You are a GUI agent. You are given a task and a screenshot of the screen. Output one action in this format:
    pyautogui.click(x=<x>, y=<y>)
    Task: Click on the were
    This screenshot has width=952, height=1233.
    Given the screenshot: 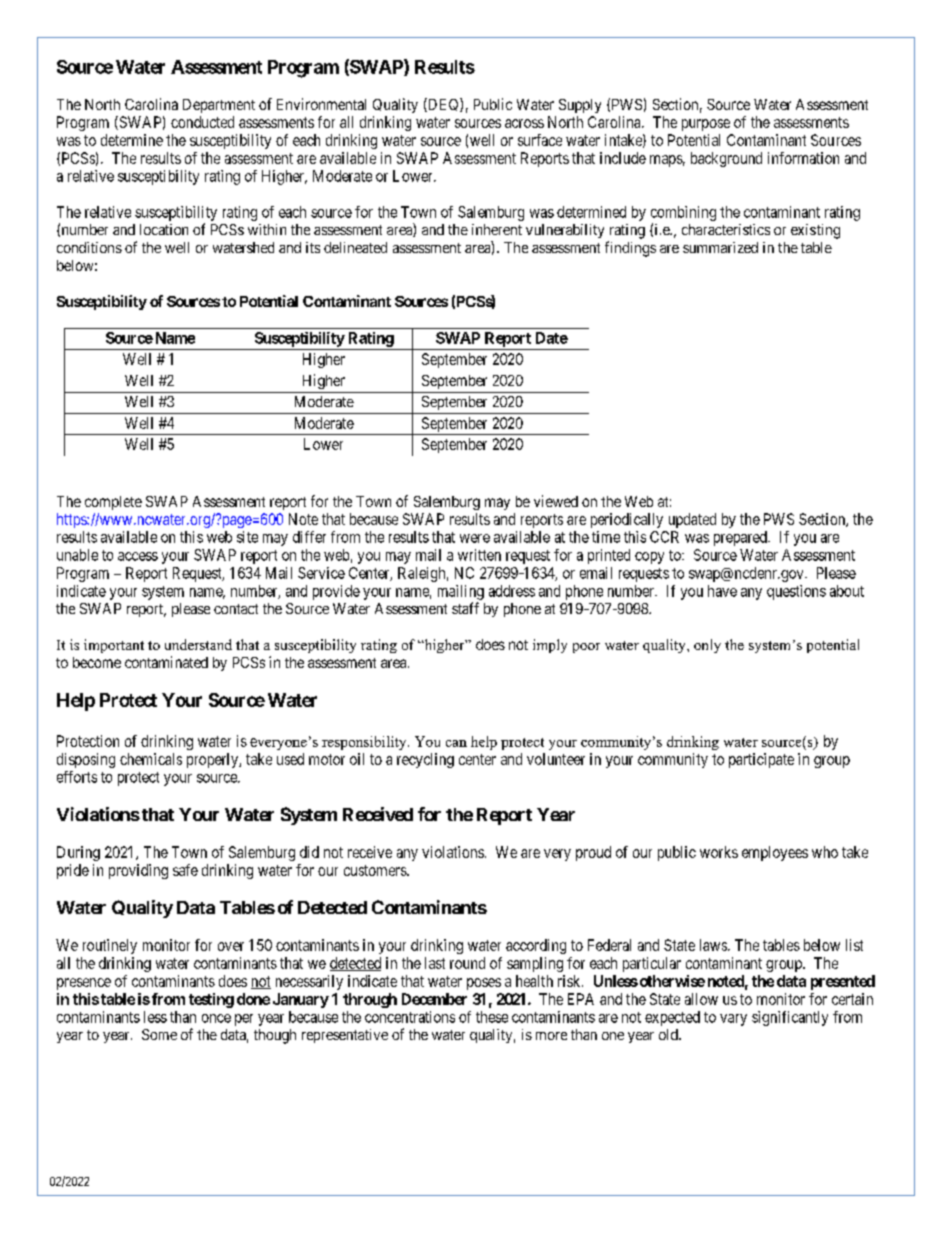 What is the action you would take?
    pyautogui.click(x=475, y=538)
